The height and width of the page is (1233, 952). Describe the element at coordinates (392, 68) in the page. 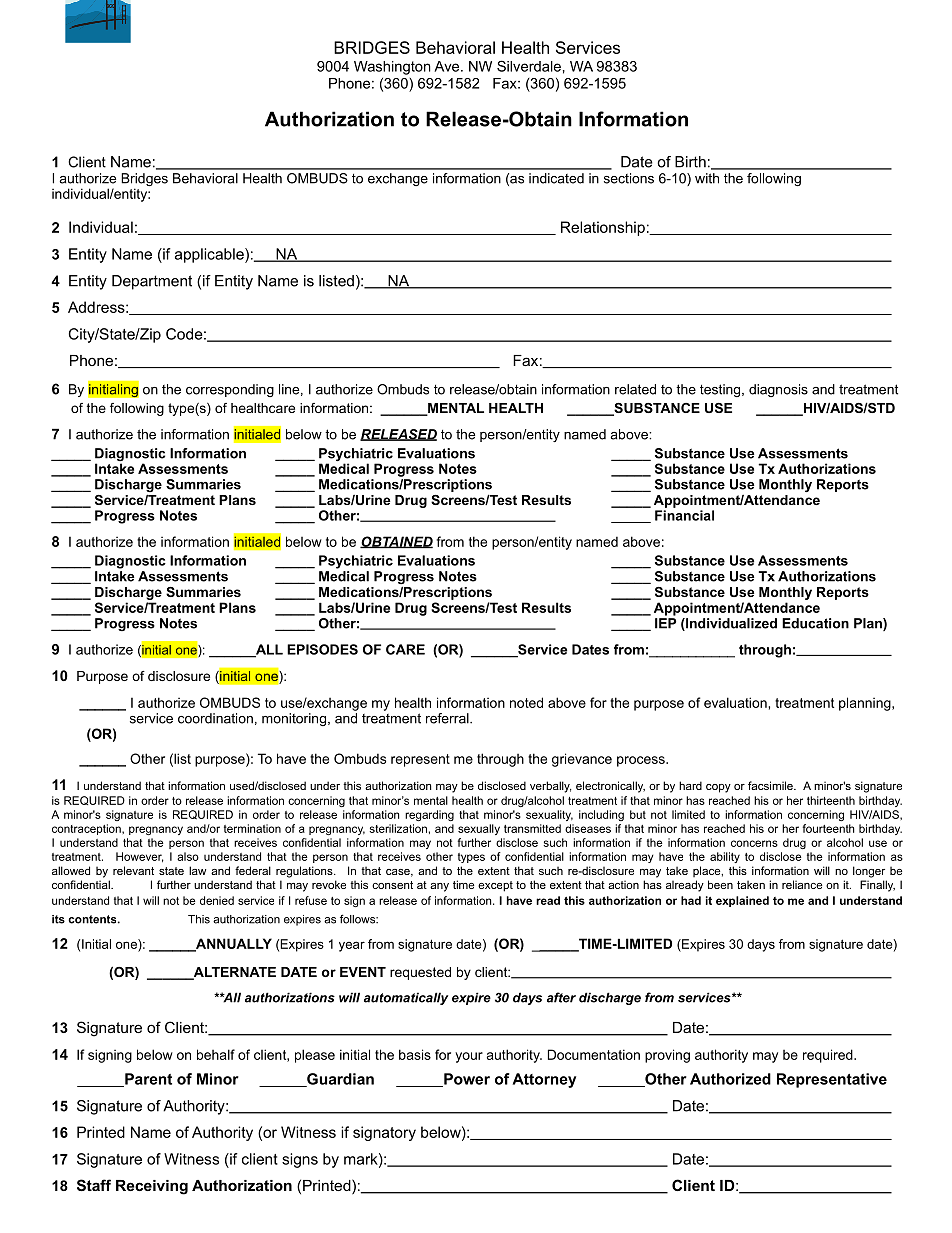

I see `Washington` at that location.
